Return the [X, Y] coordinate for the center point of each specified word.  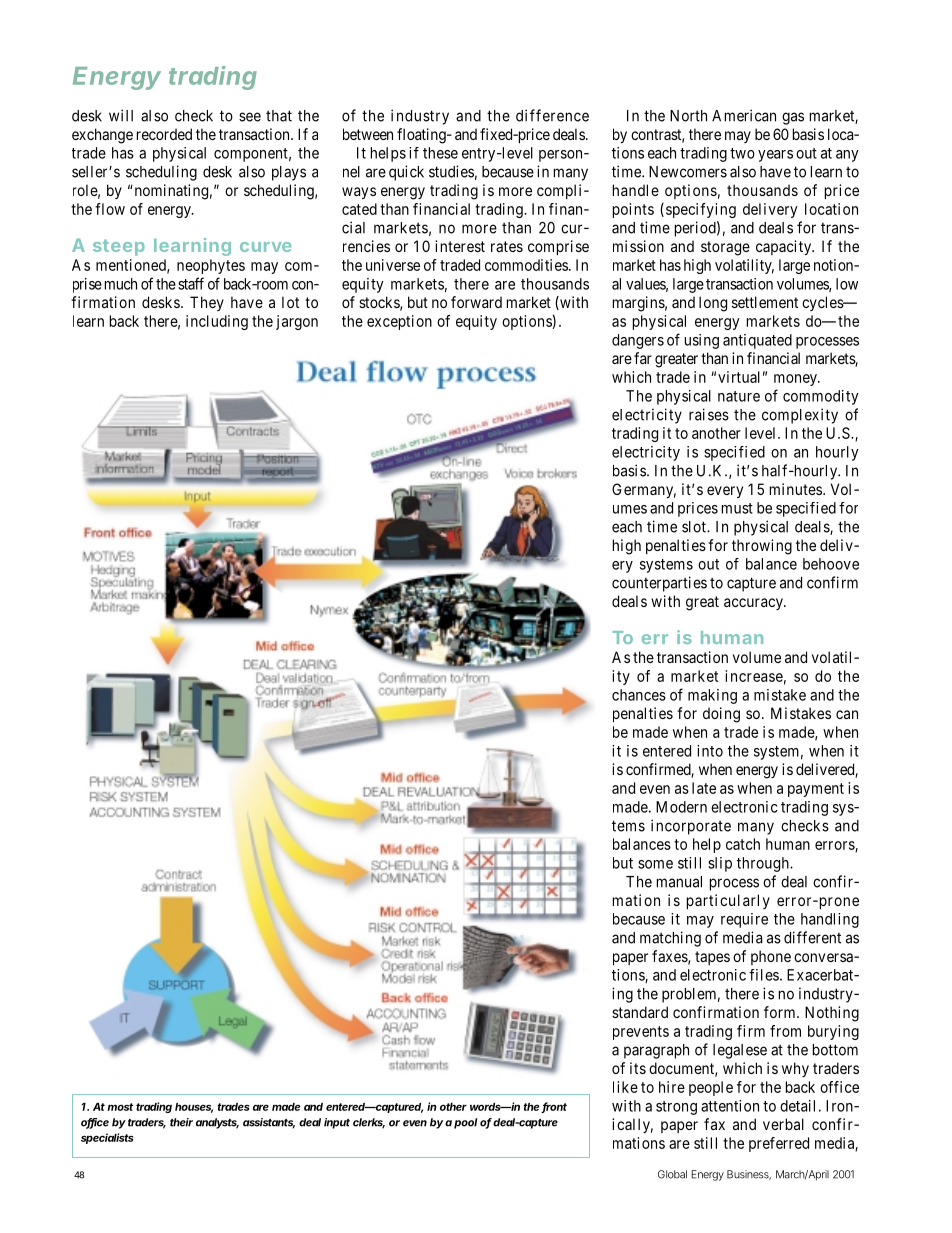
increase [754, 676]
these [440, 153]
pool [466, 1123]
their [181, 1122]
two [742, 153]
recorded [164, 134]
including [217, 322]
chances [639, 695]
